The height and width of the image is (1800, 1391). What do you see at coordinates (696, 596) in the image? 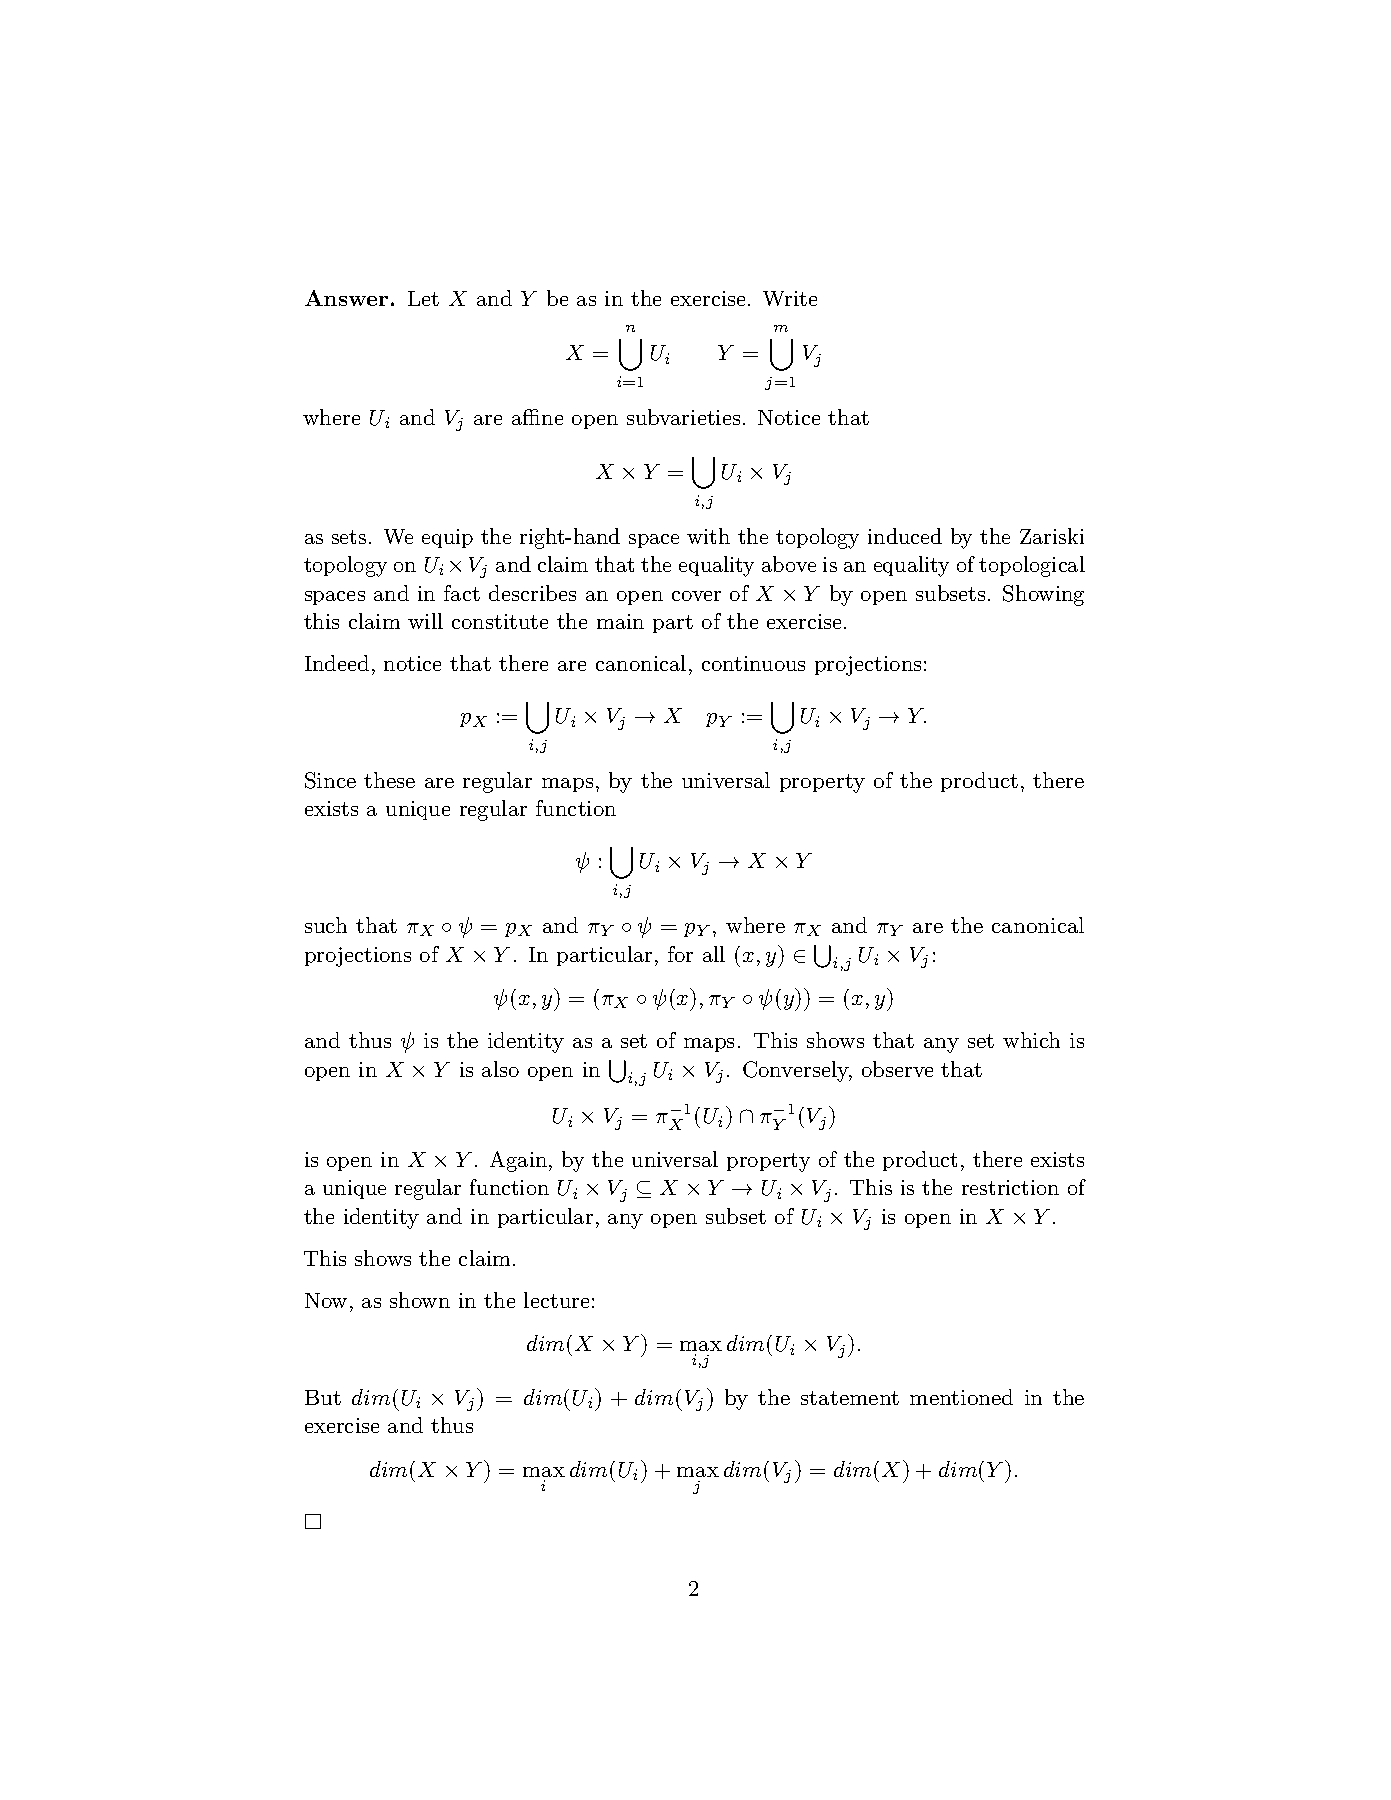
I see `cover` at bounding box center [696, 596].
